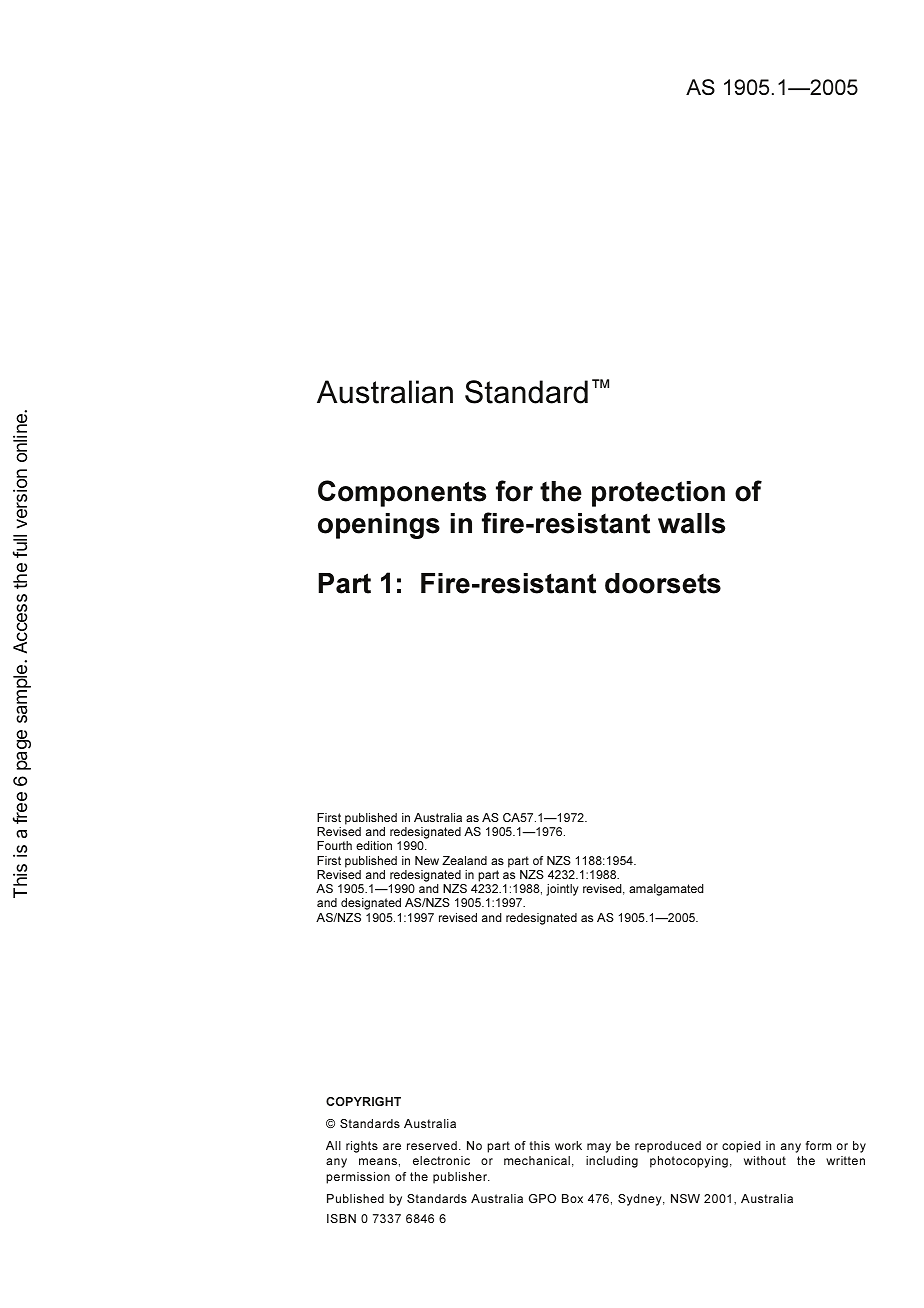 This image has width=924, height=1308. I want to click on edition, so click(374, 845).
